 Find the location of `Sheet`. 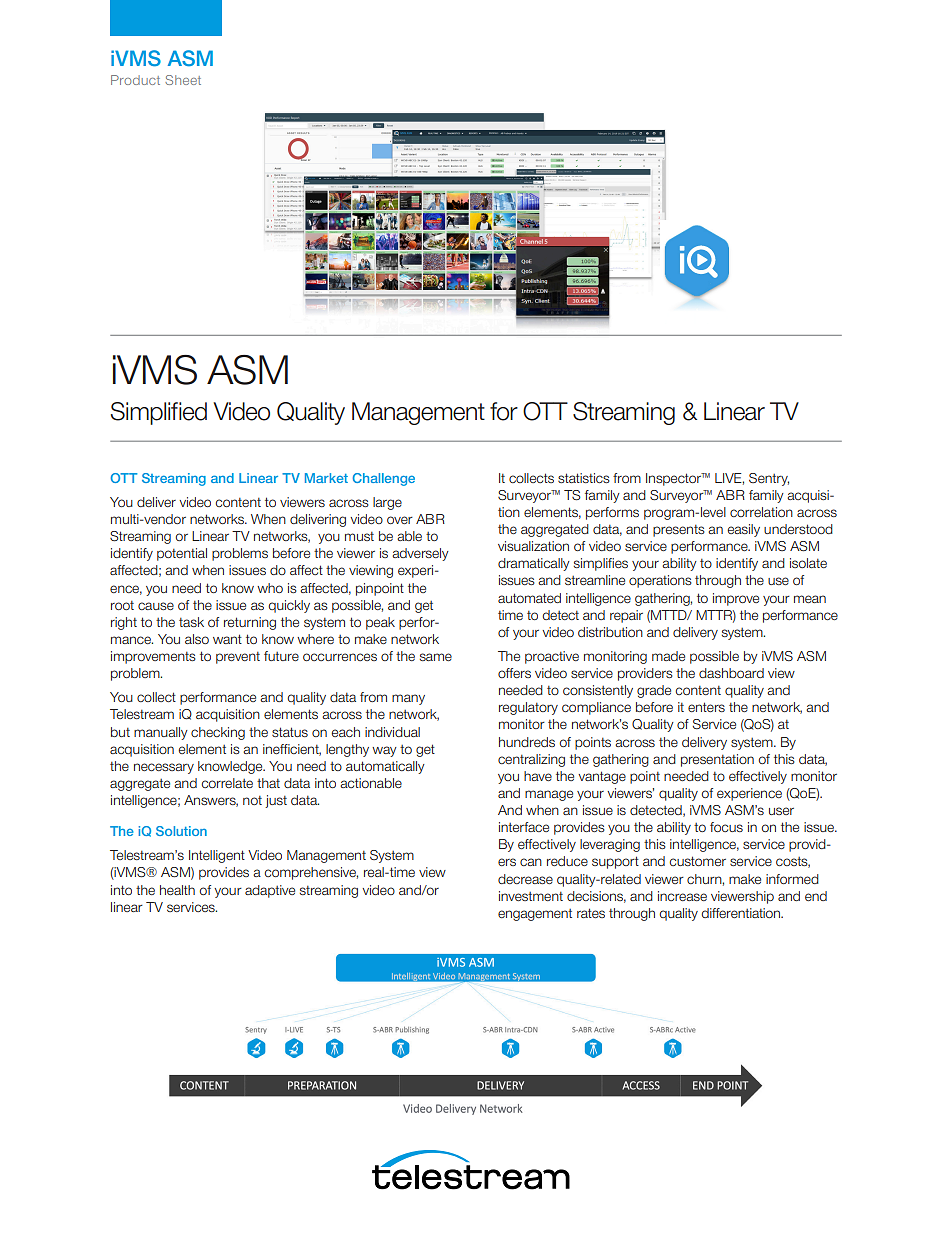

Sheet is located at coordinates (183, 80).
